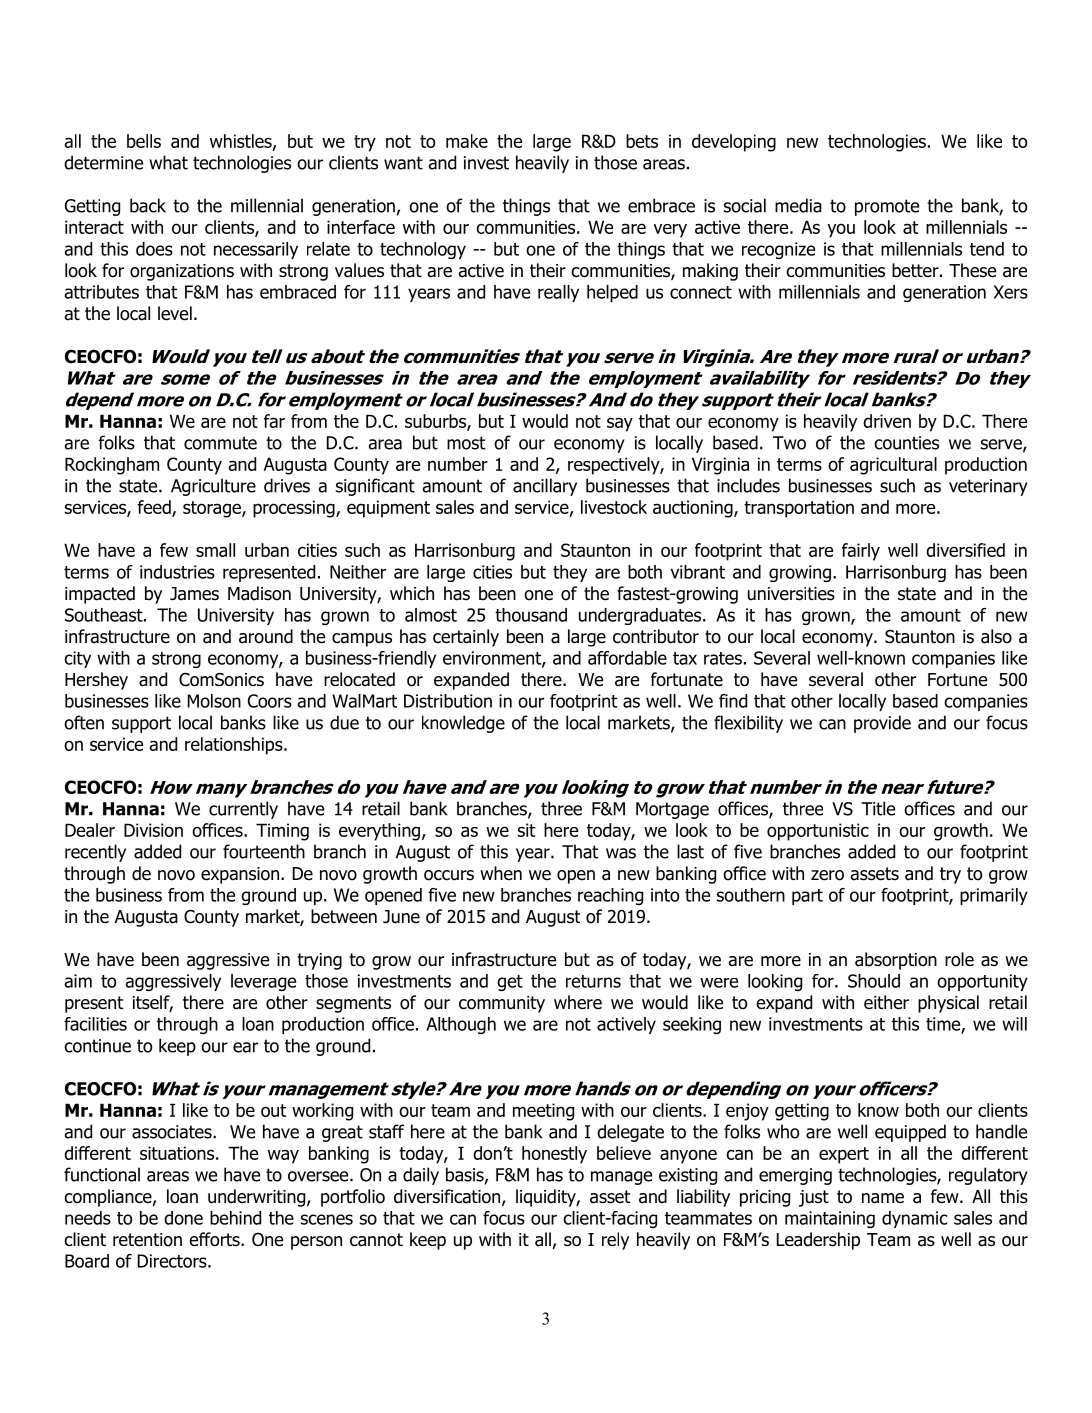  I want to click on returns, so click(593, 981).
